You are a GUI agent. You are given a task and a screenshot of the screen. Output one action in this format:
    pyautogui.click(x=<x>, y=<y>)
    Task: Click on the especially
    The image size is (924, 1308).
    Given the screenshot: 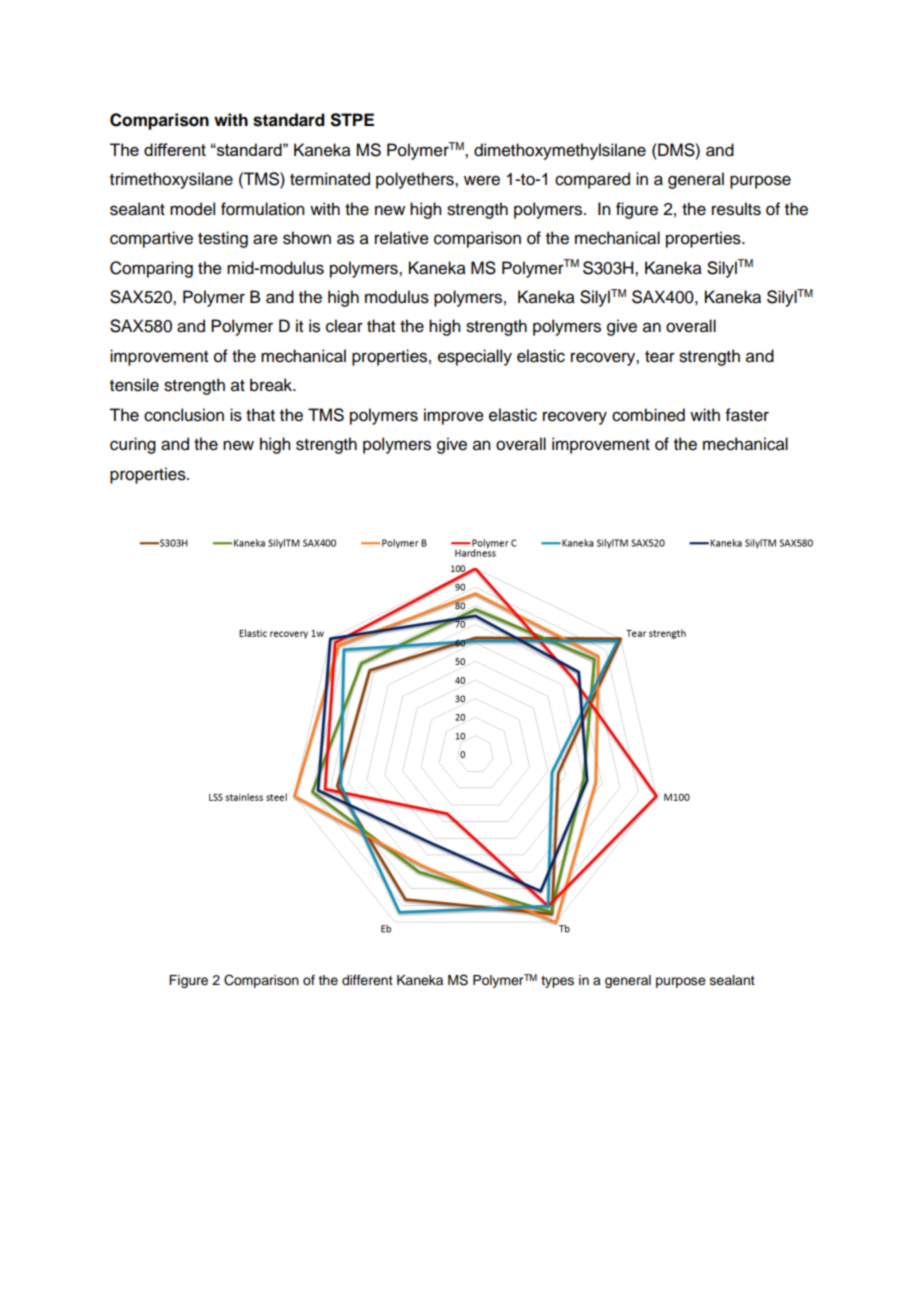 What is the action you would take?
    pyautogui.click(x=475, y=357)
